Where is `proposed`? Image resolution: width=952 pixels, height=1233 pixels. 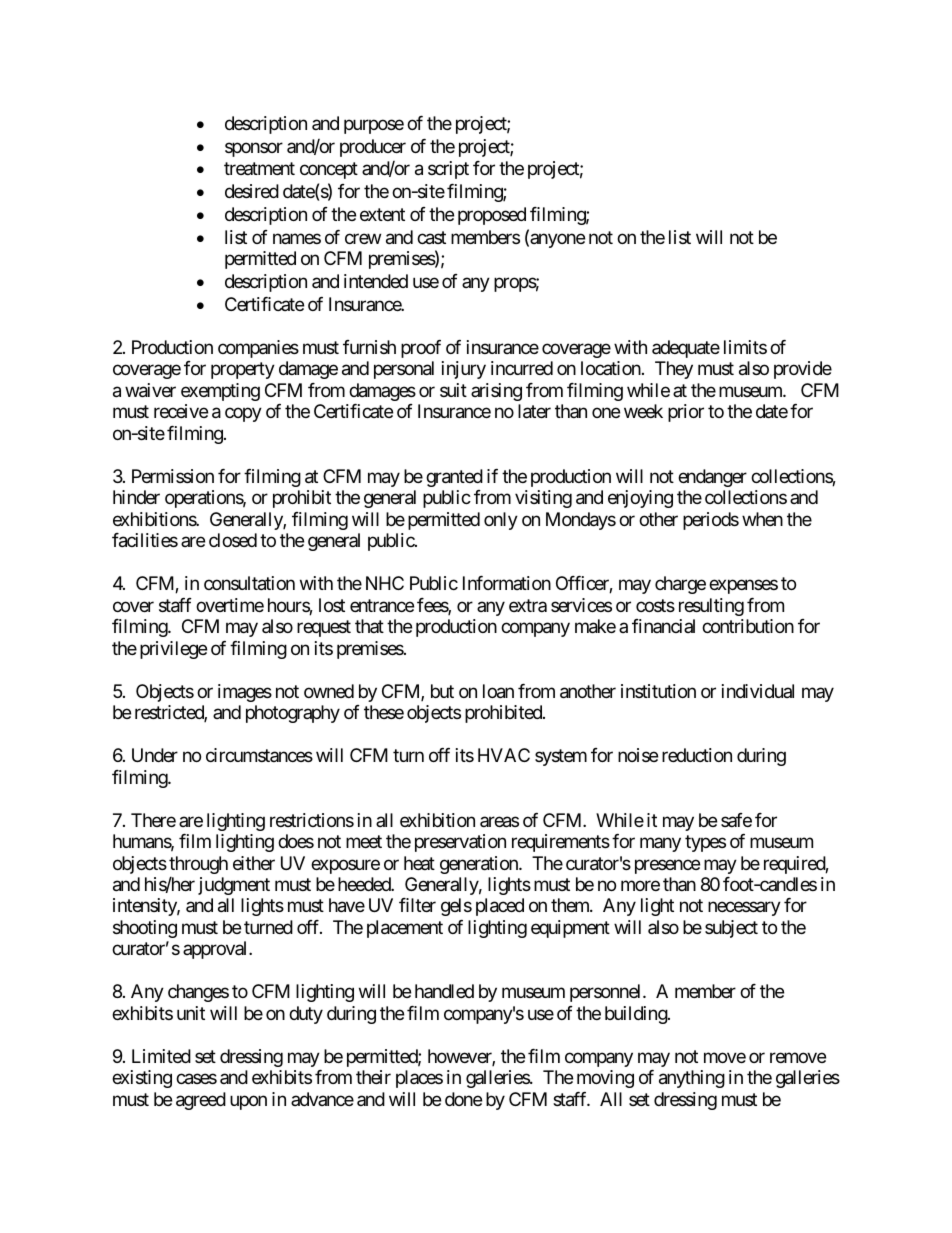
proposed is located at coordinates (492, 216).
